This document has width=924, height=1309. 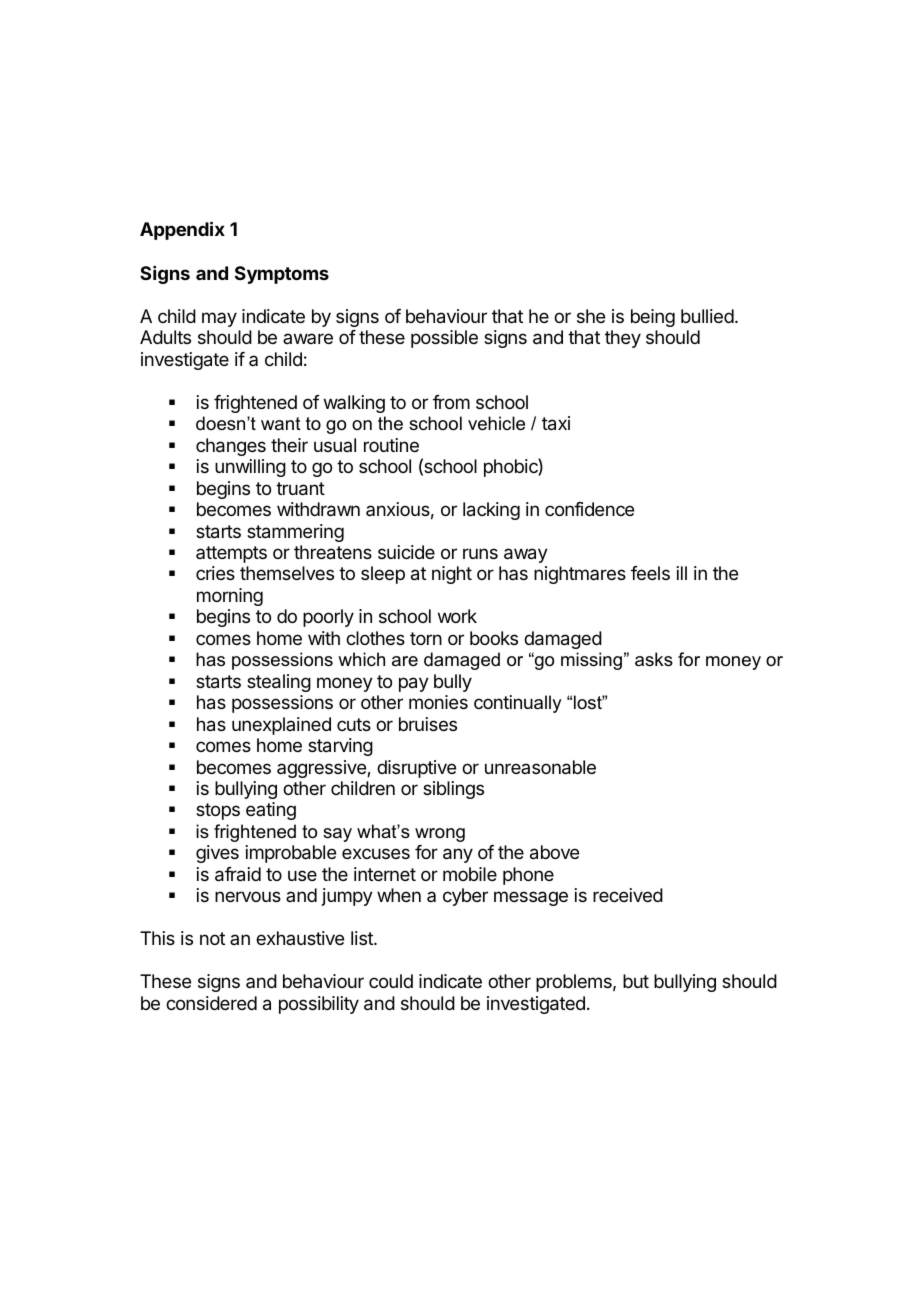 I want to click on confidence, so click(x=589, y=509).
